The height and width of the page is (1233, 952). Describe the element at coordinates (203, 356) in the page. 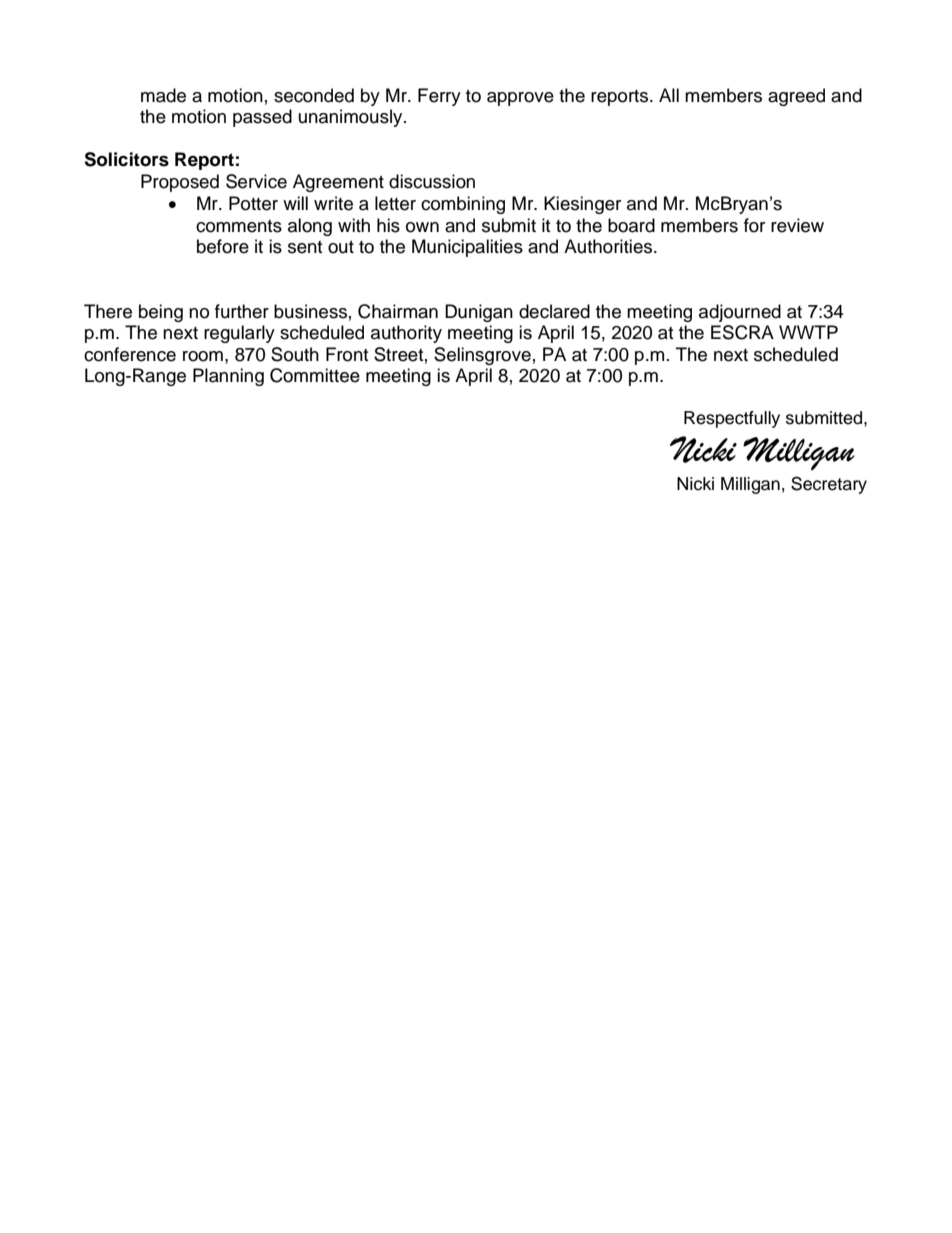

I see `room` at that location.
